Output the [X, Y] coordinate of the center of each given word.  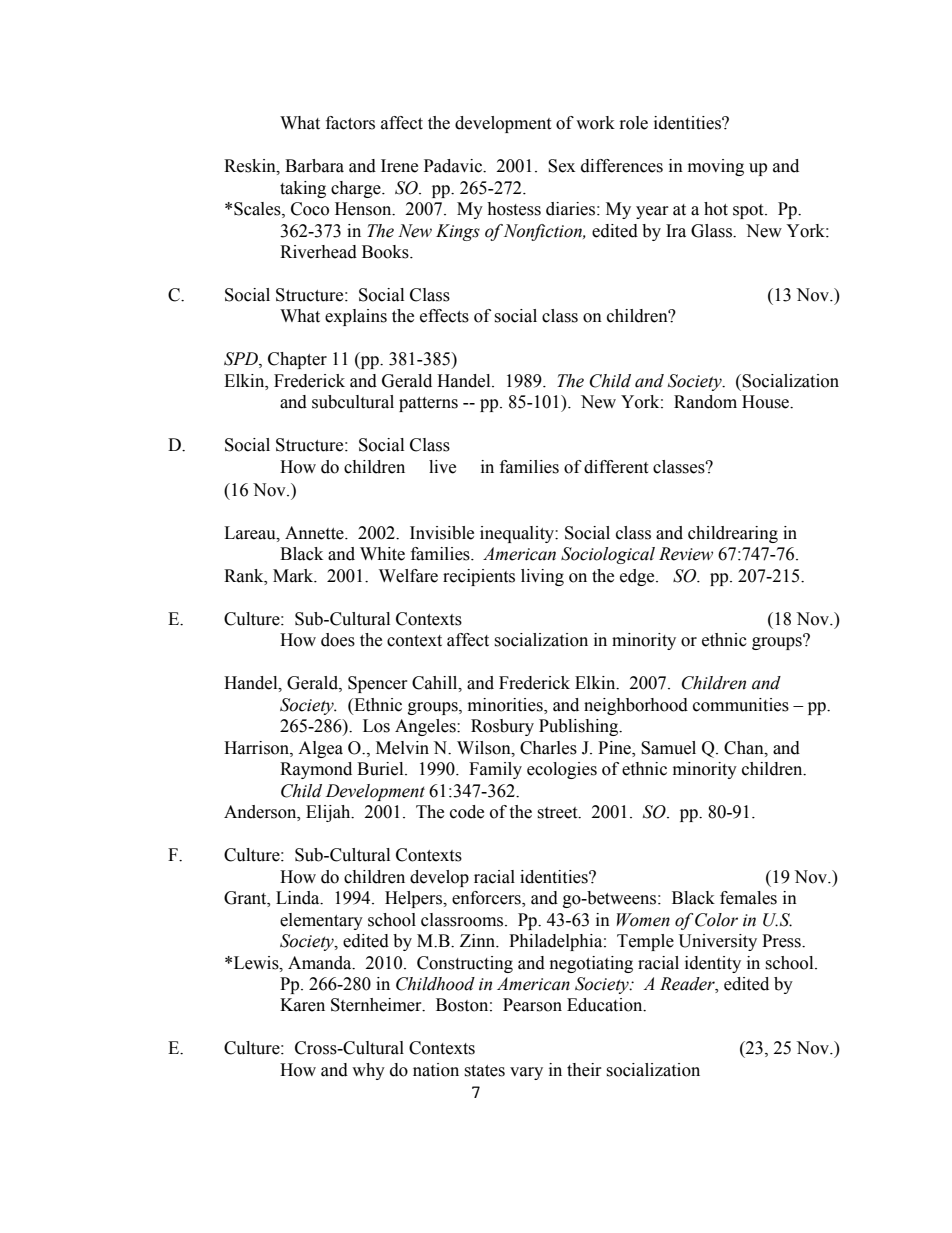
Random [705, 402]
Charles [548, 748]
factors [350, 123]
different [616, 467]
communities [741, 705]
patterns [428, 404]
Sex [561, 166]
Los [376, 726]
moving [716, 167]
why [368, 1071]
